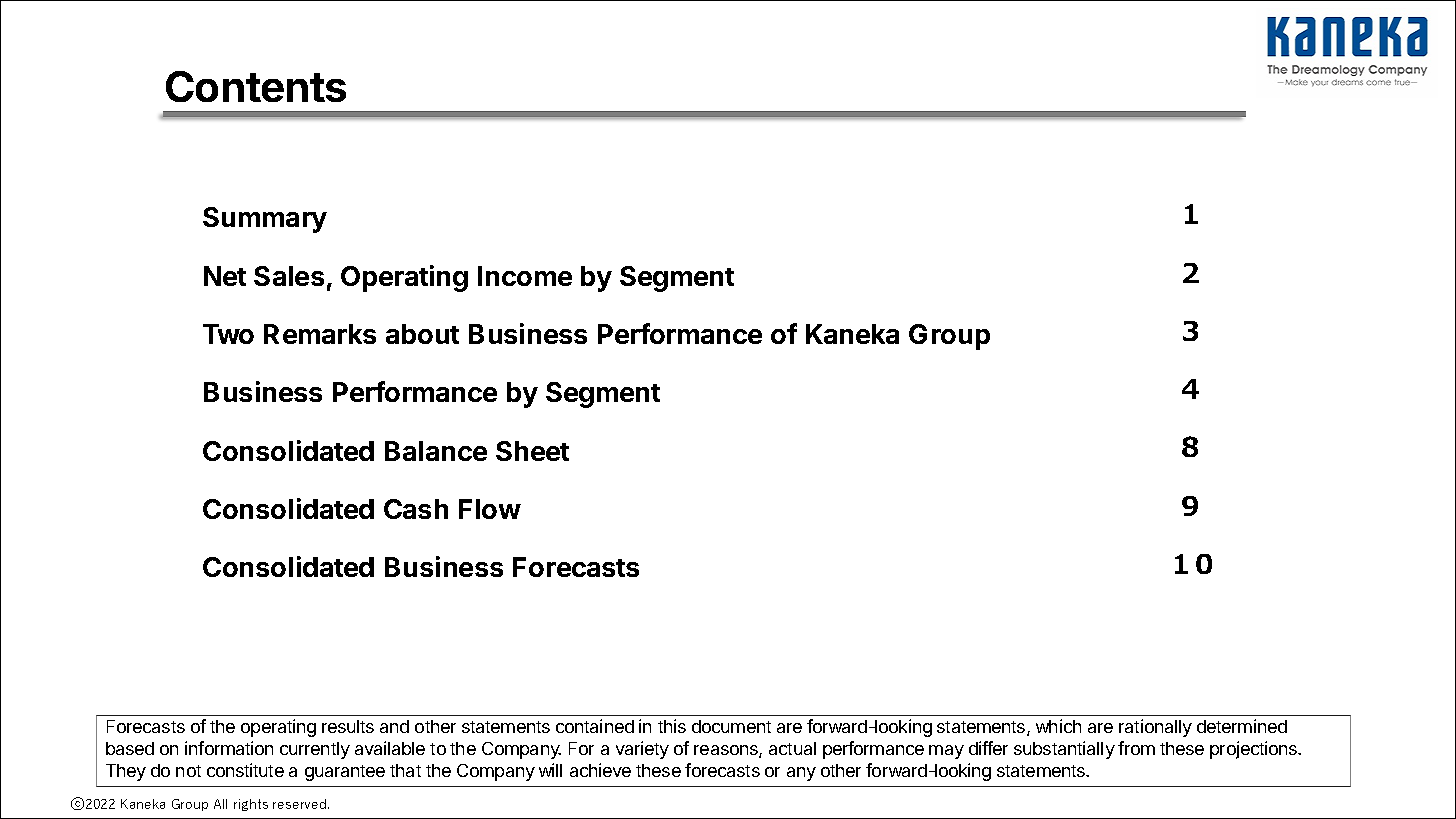  I want to click on Flow, so click(490, 509).
